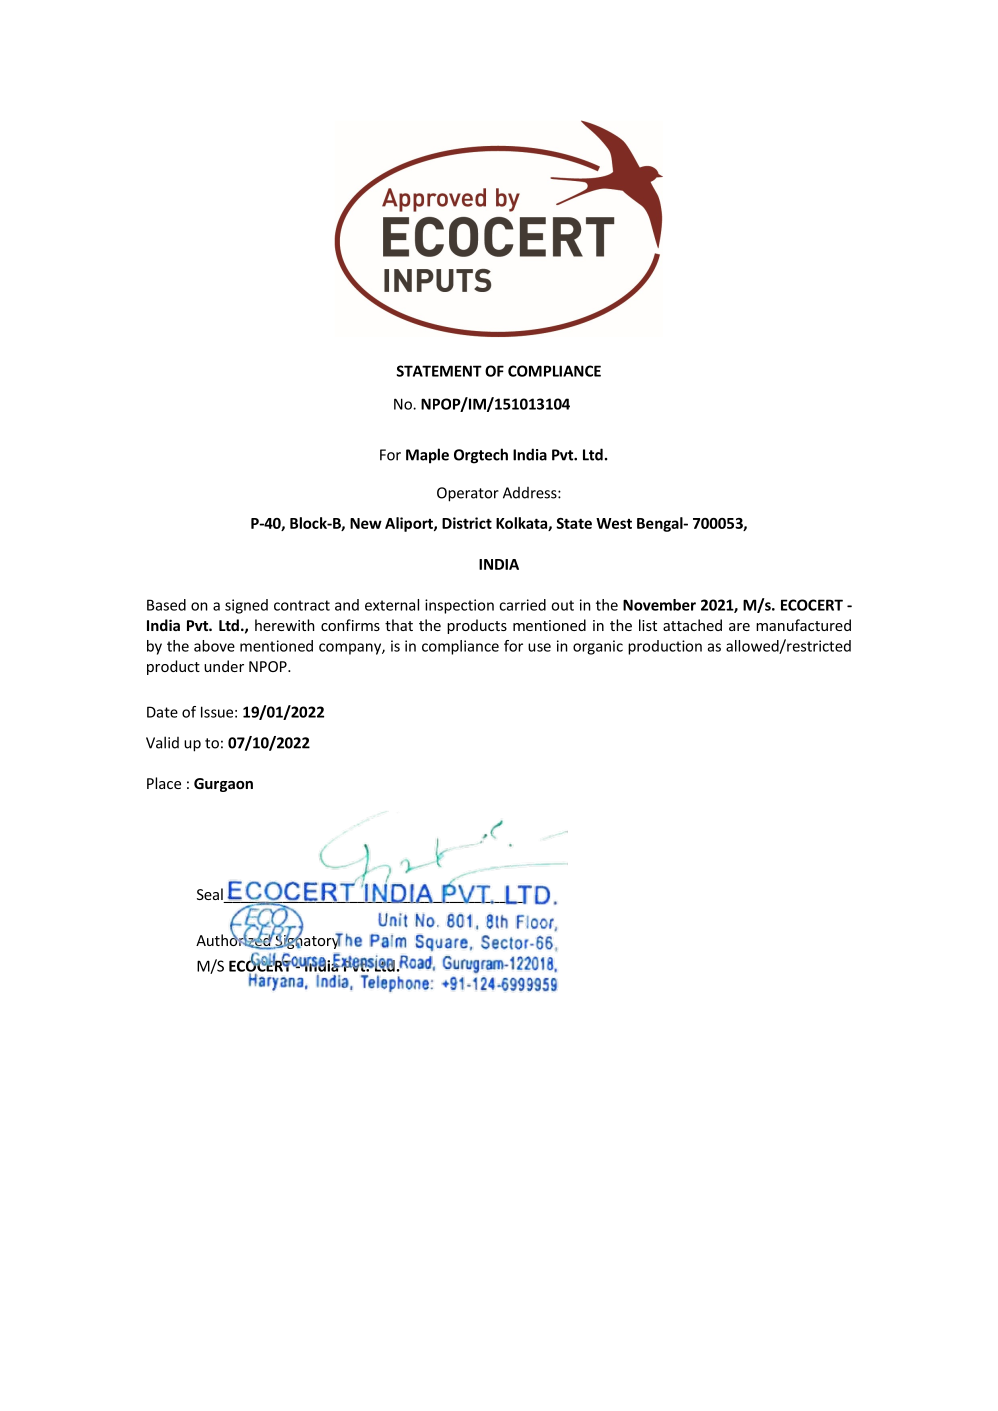  I want to click on are, so click(739, 627).
